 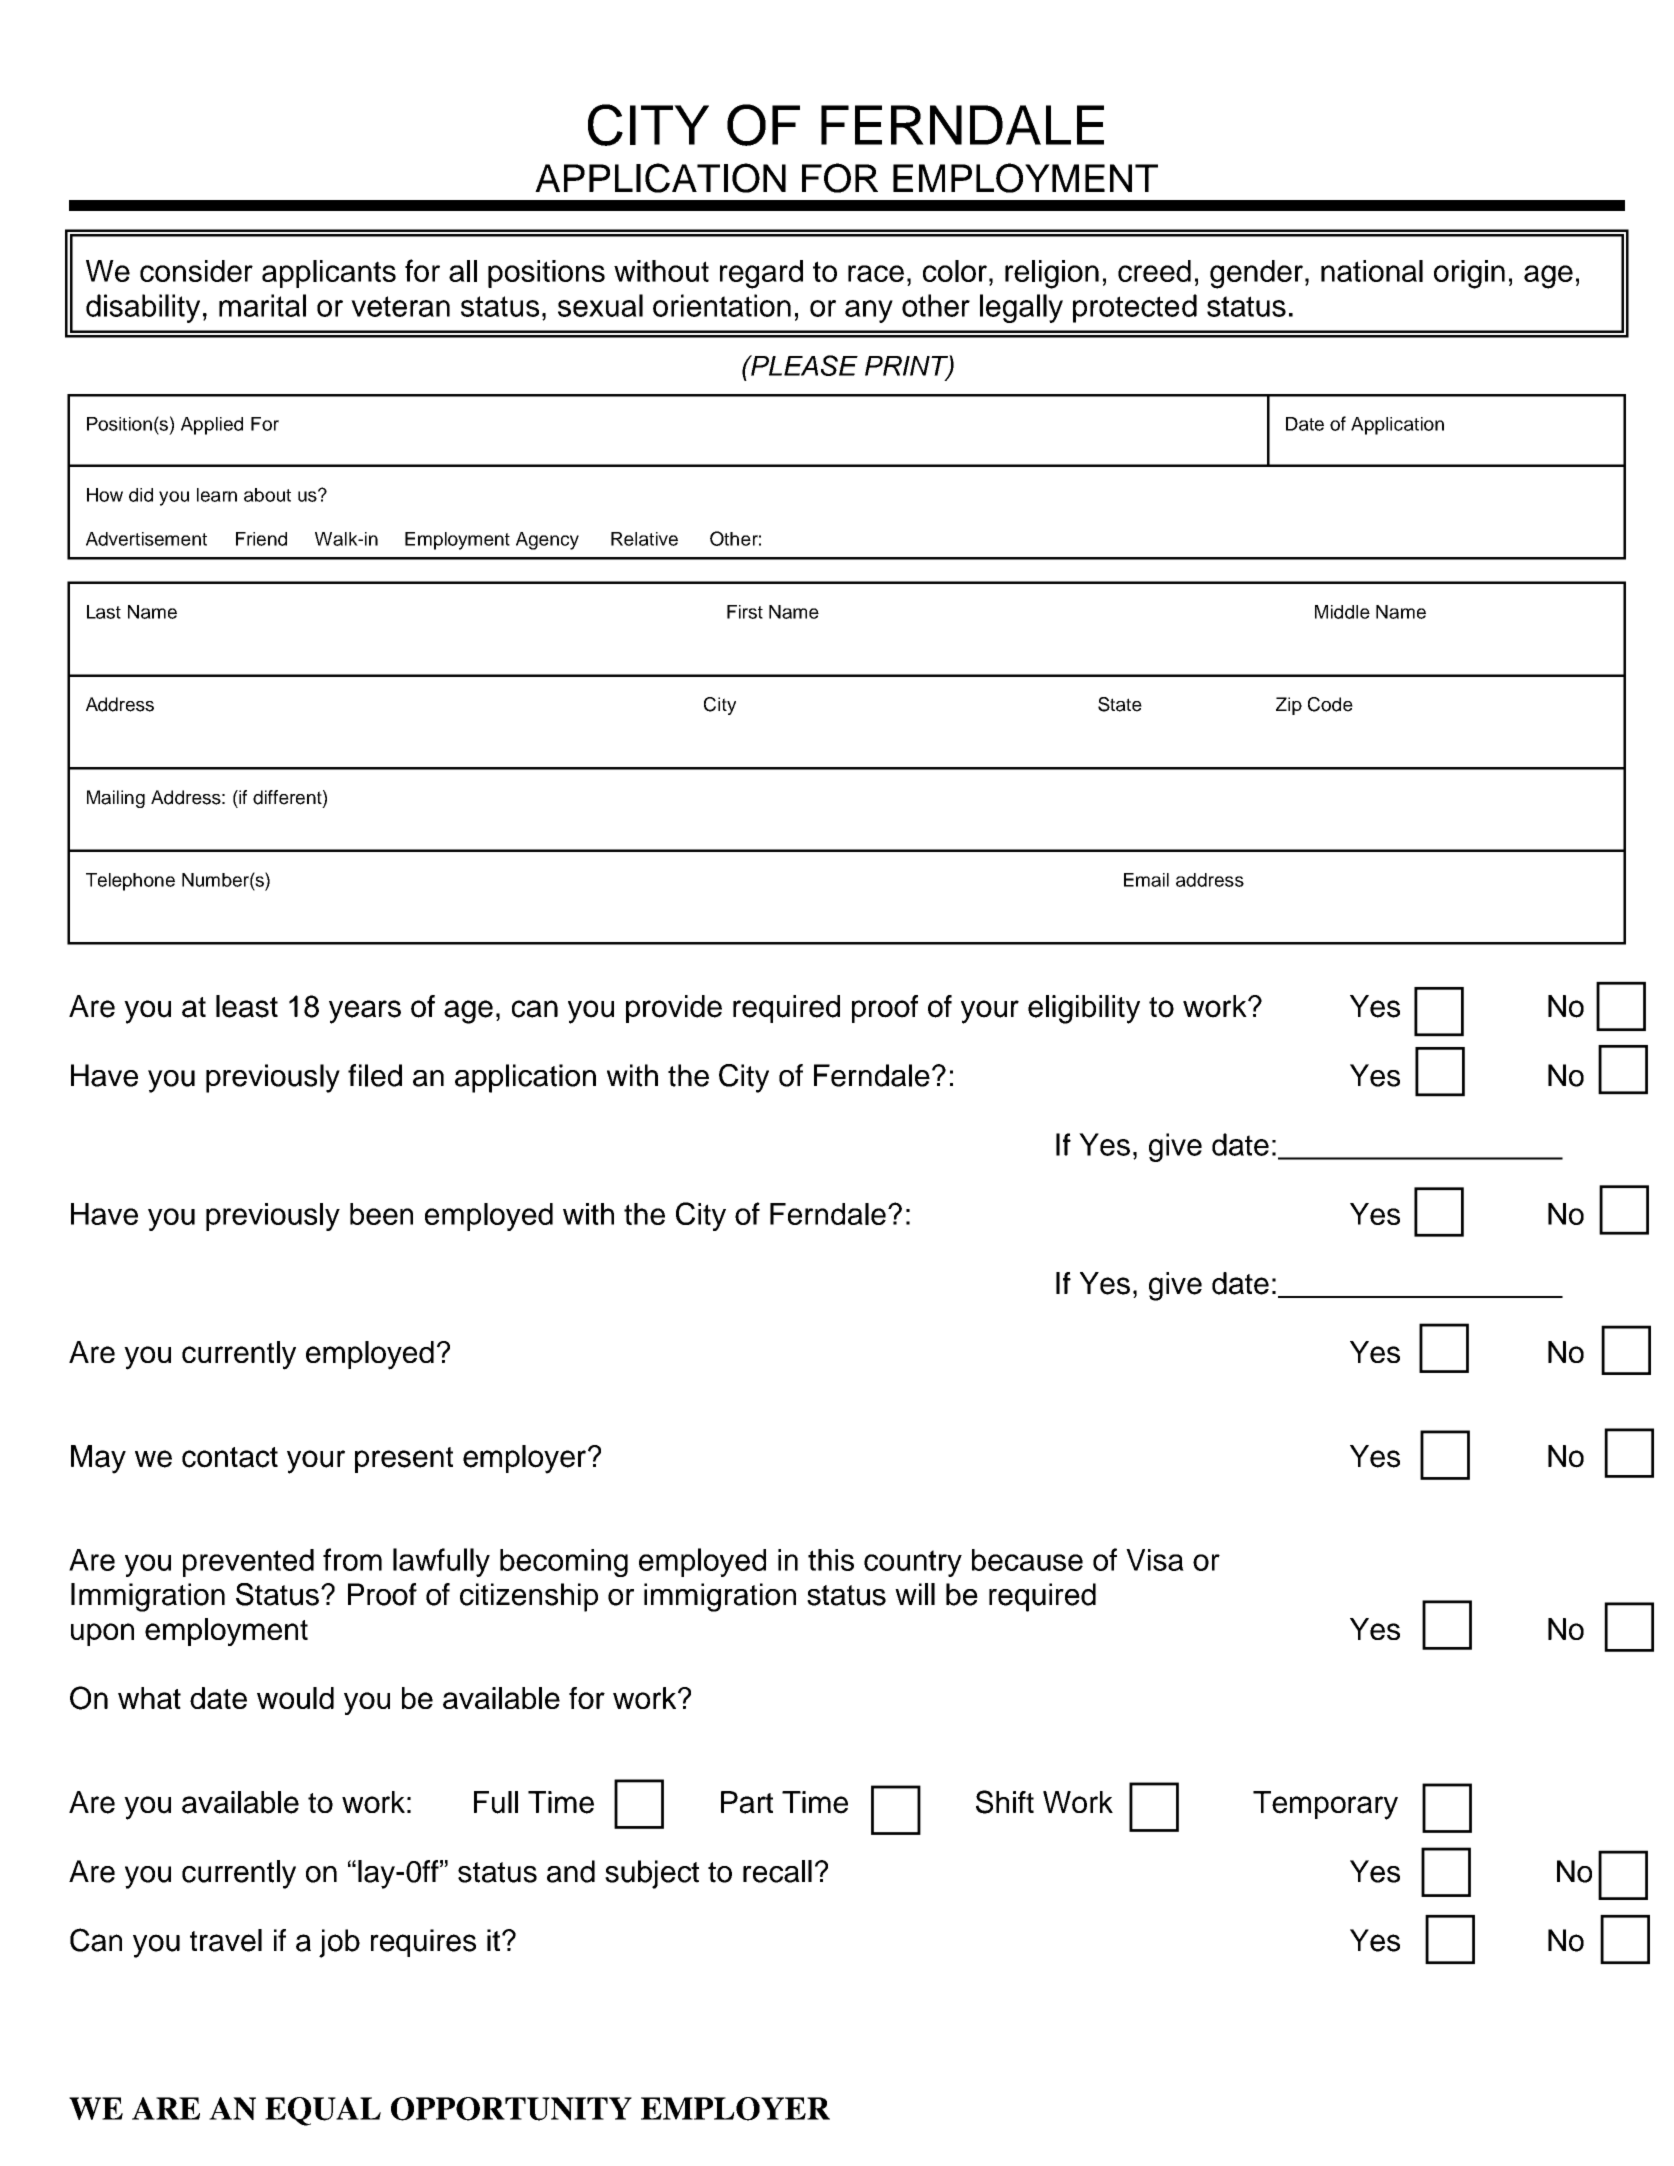 What do you see at coordinates (1256, 274) in the document?
I see `gender` at bounding box center [1256, 274].
